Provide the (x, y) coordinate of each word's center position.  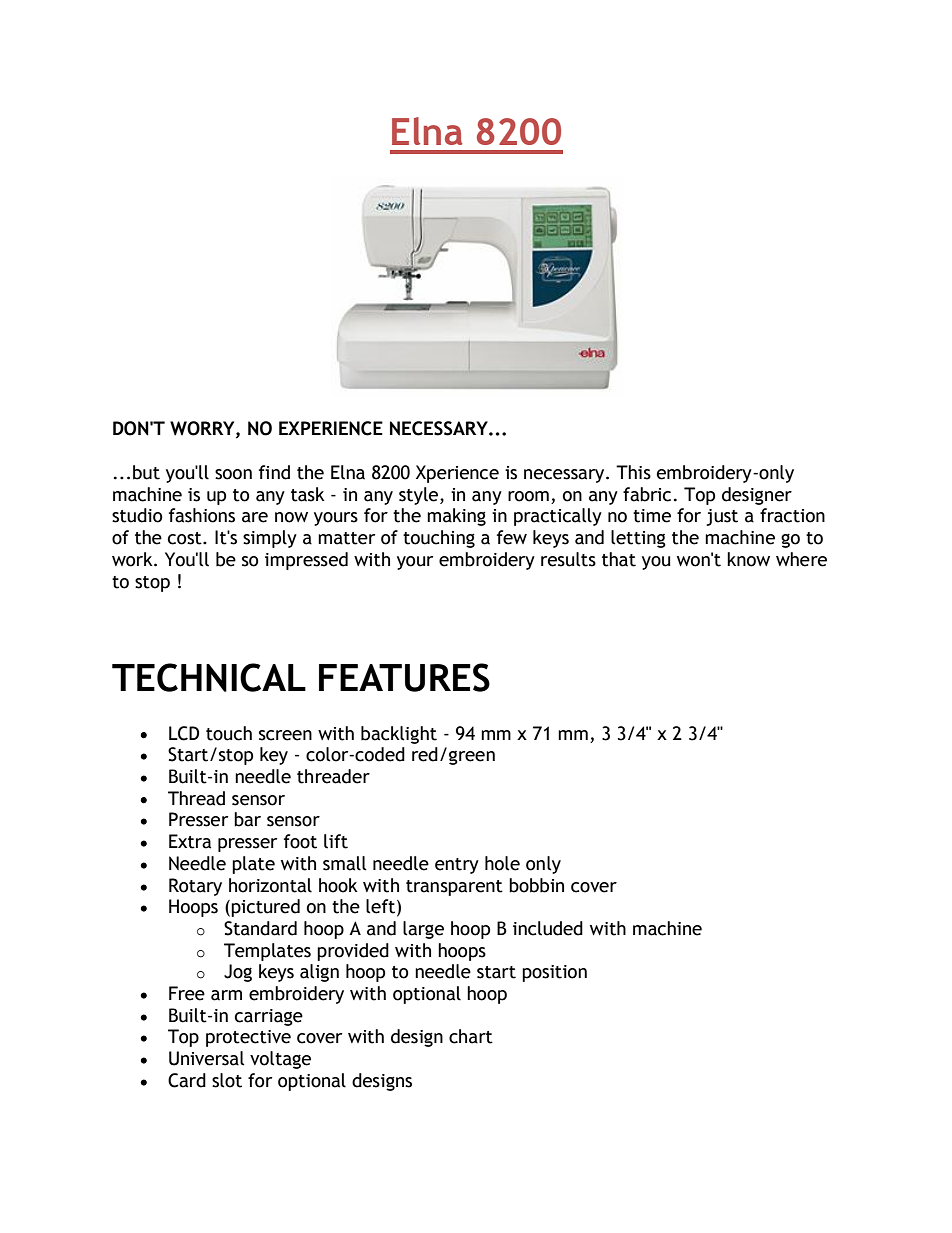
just (722, 517)
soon (233, 474)
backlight (399, 735)
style (420, 496)
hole (502, 863)
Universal (207, 1058)
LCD (184, 733)
